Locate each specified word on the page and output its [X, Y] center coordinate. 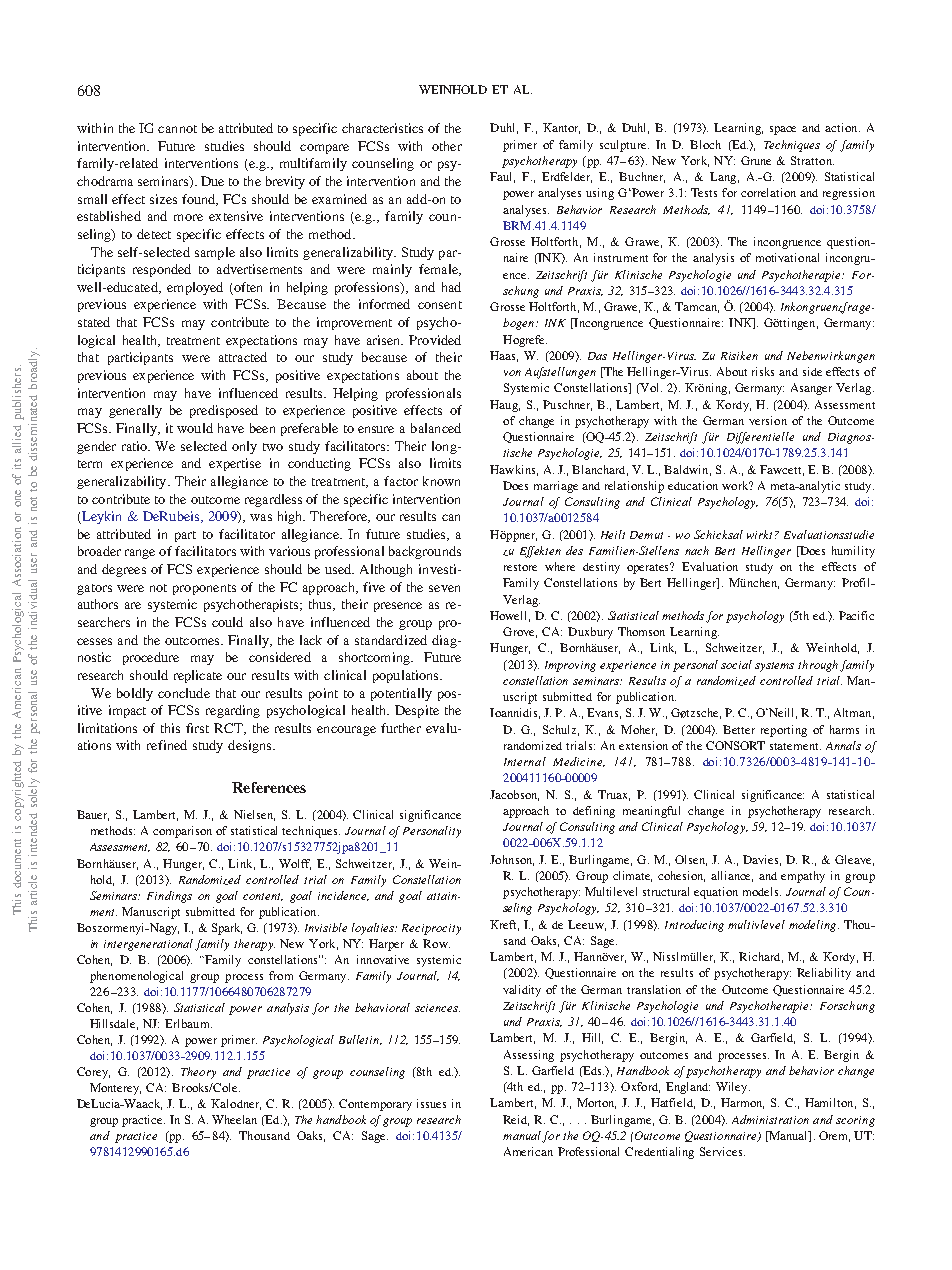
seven [444, 588]
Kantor [561, 128]
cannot [177, 129]
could [227, 622]
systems [774, 667]
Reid [516, 1120]
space [783, 130]
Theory [198, 1073]
